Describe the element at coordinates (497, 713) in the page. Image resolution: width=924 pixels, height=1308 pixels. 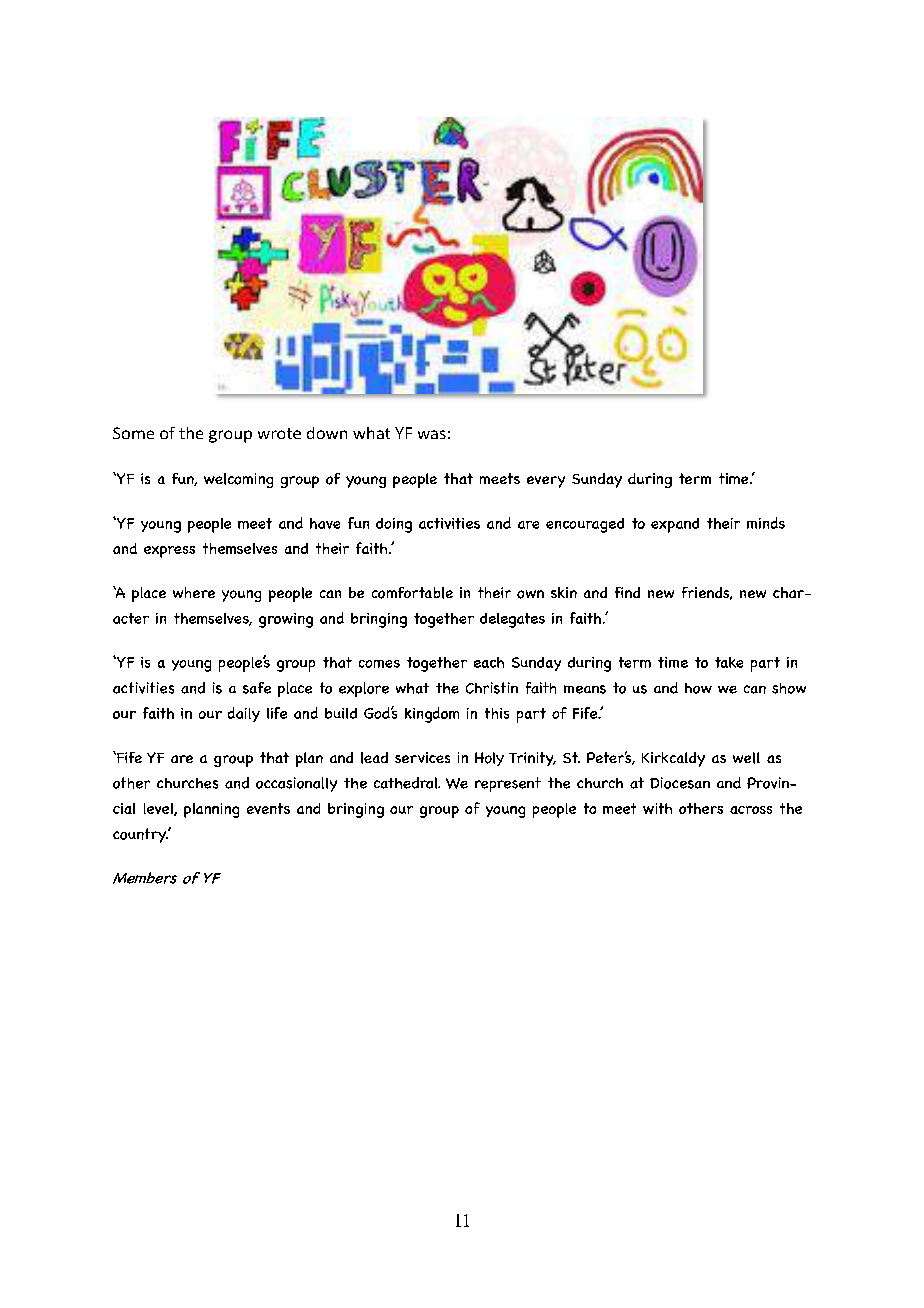
I see `this` at that location.
